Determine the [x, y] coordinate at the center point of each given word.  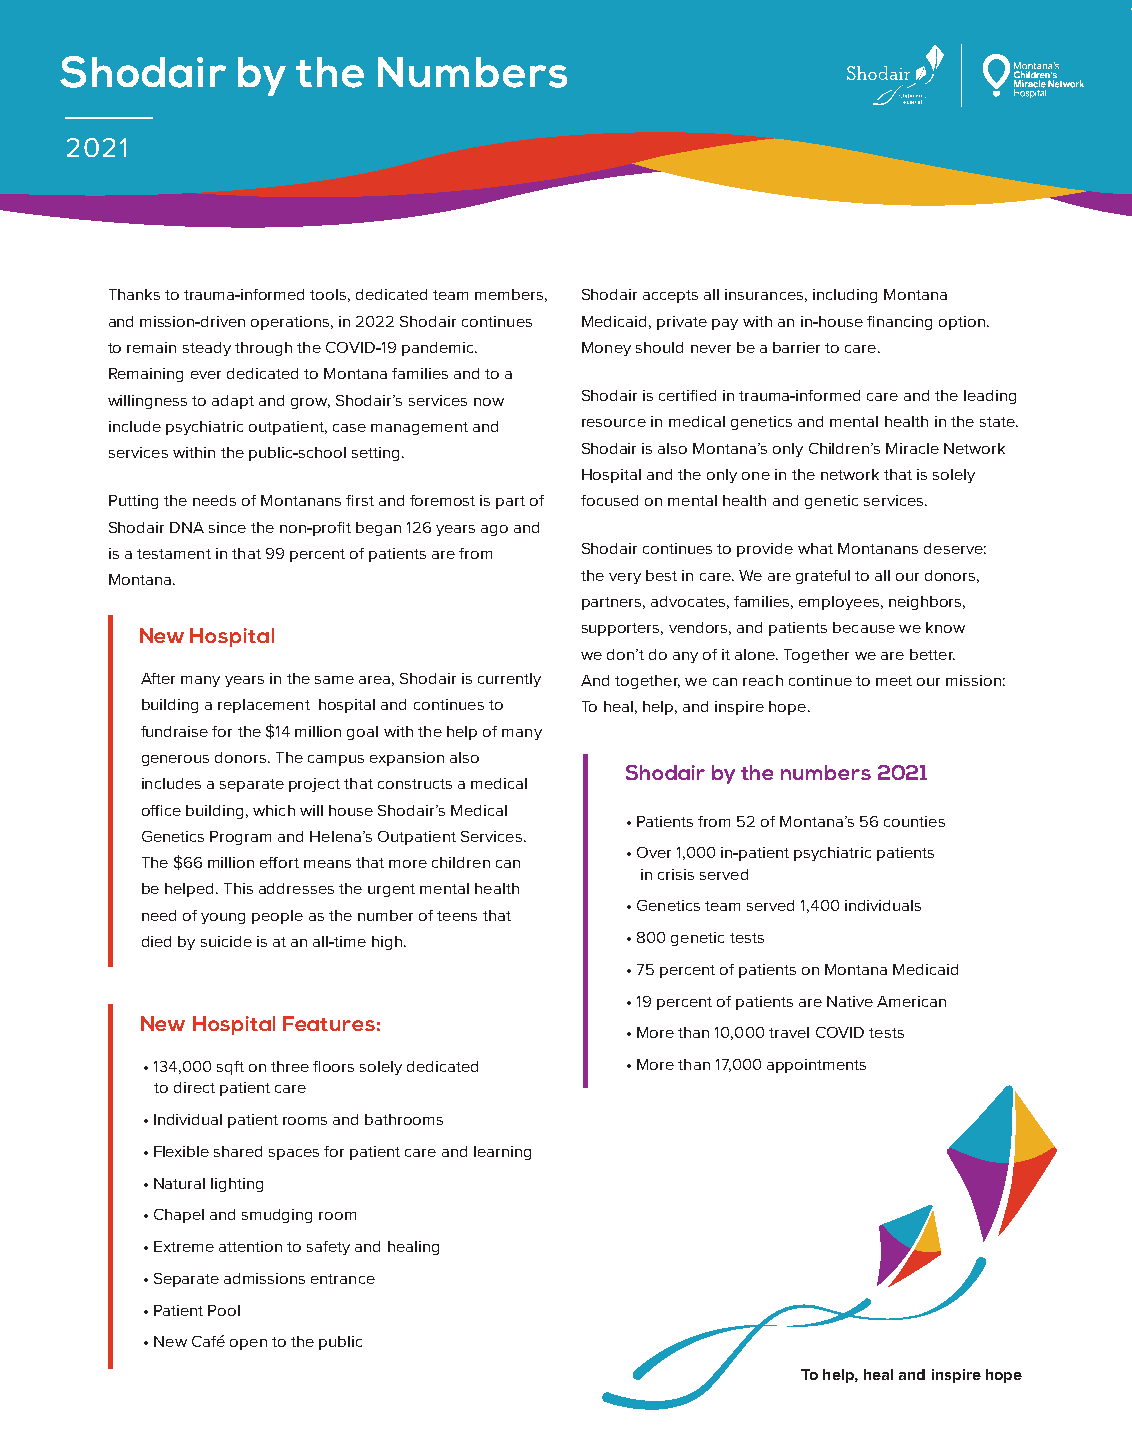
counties [914, 821]
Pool [224, 1310]
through [263, 349]
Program [240, 838]
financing [899, 323]
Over [654, 852]
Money [606, 349]
